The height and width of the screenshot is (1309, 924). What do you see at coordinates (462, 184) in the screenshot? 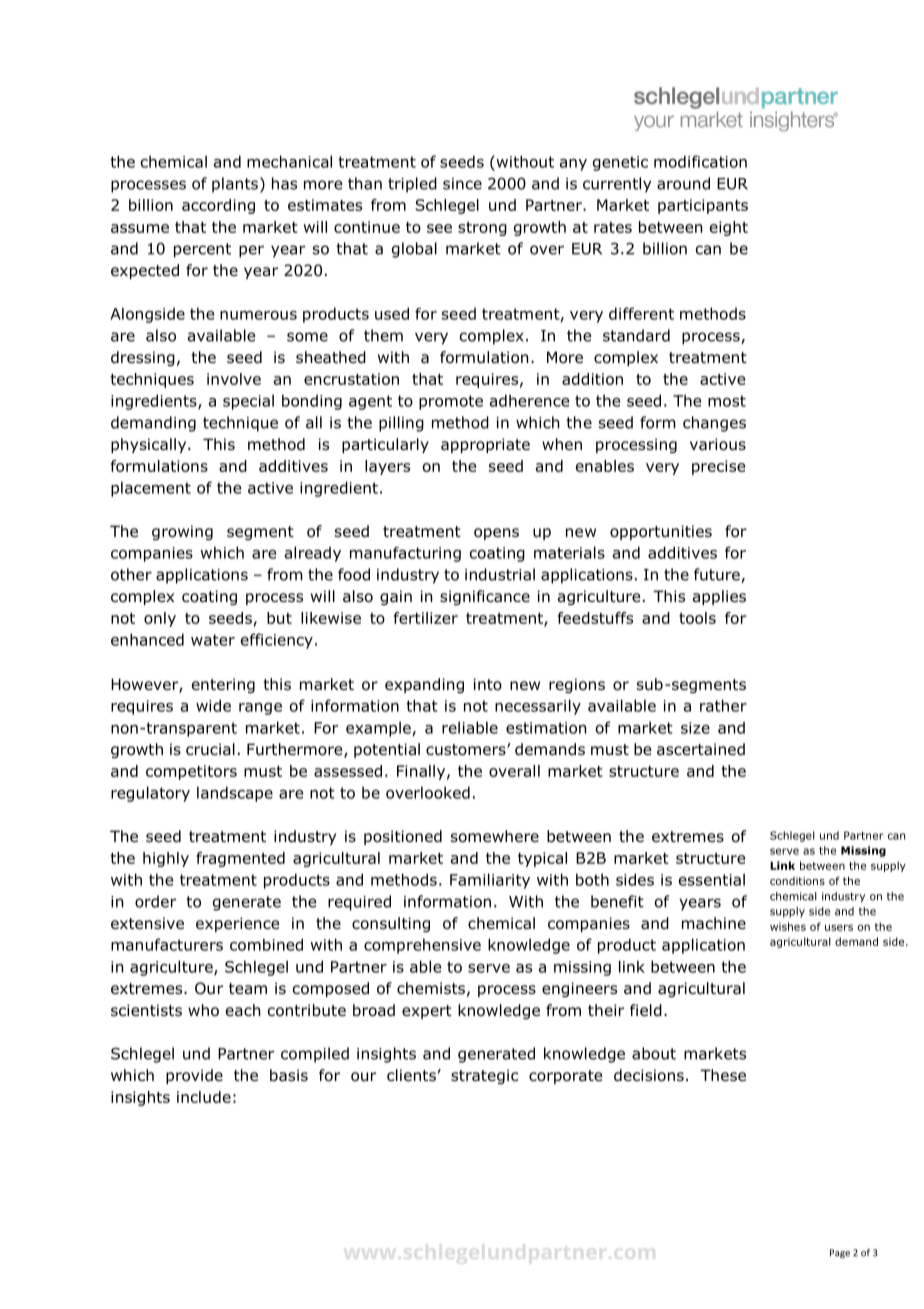
I see `since` at bounding box center [462, 184].
